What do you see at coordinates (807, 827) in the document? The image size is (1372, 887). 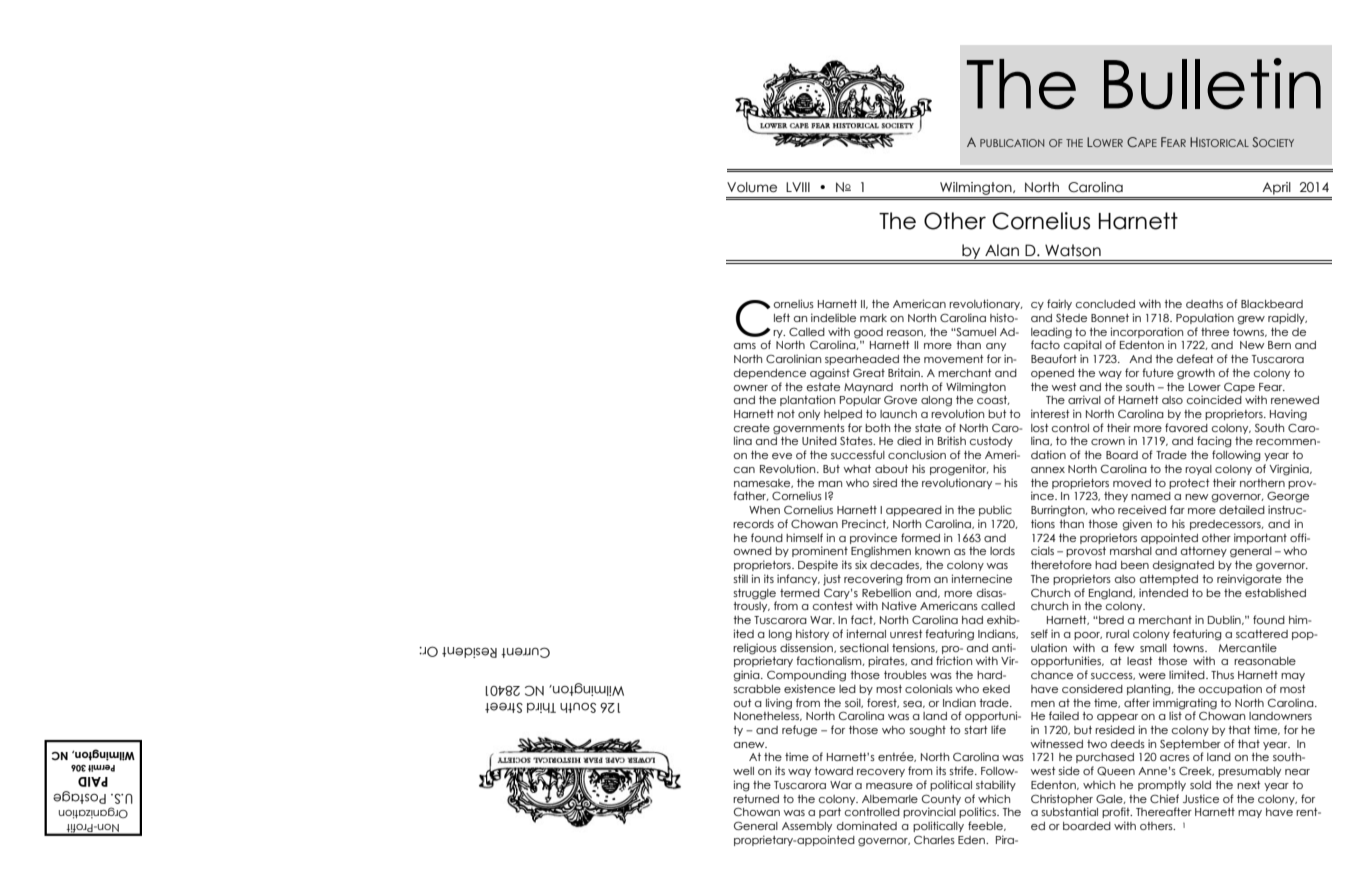 I see `Assembly` at bounding box center [807, 827].
